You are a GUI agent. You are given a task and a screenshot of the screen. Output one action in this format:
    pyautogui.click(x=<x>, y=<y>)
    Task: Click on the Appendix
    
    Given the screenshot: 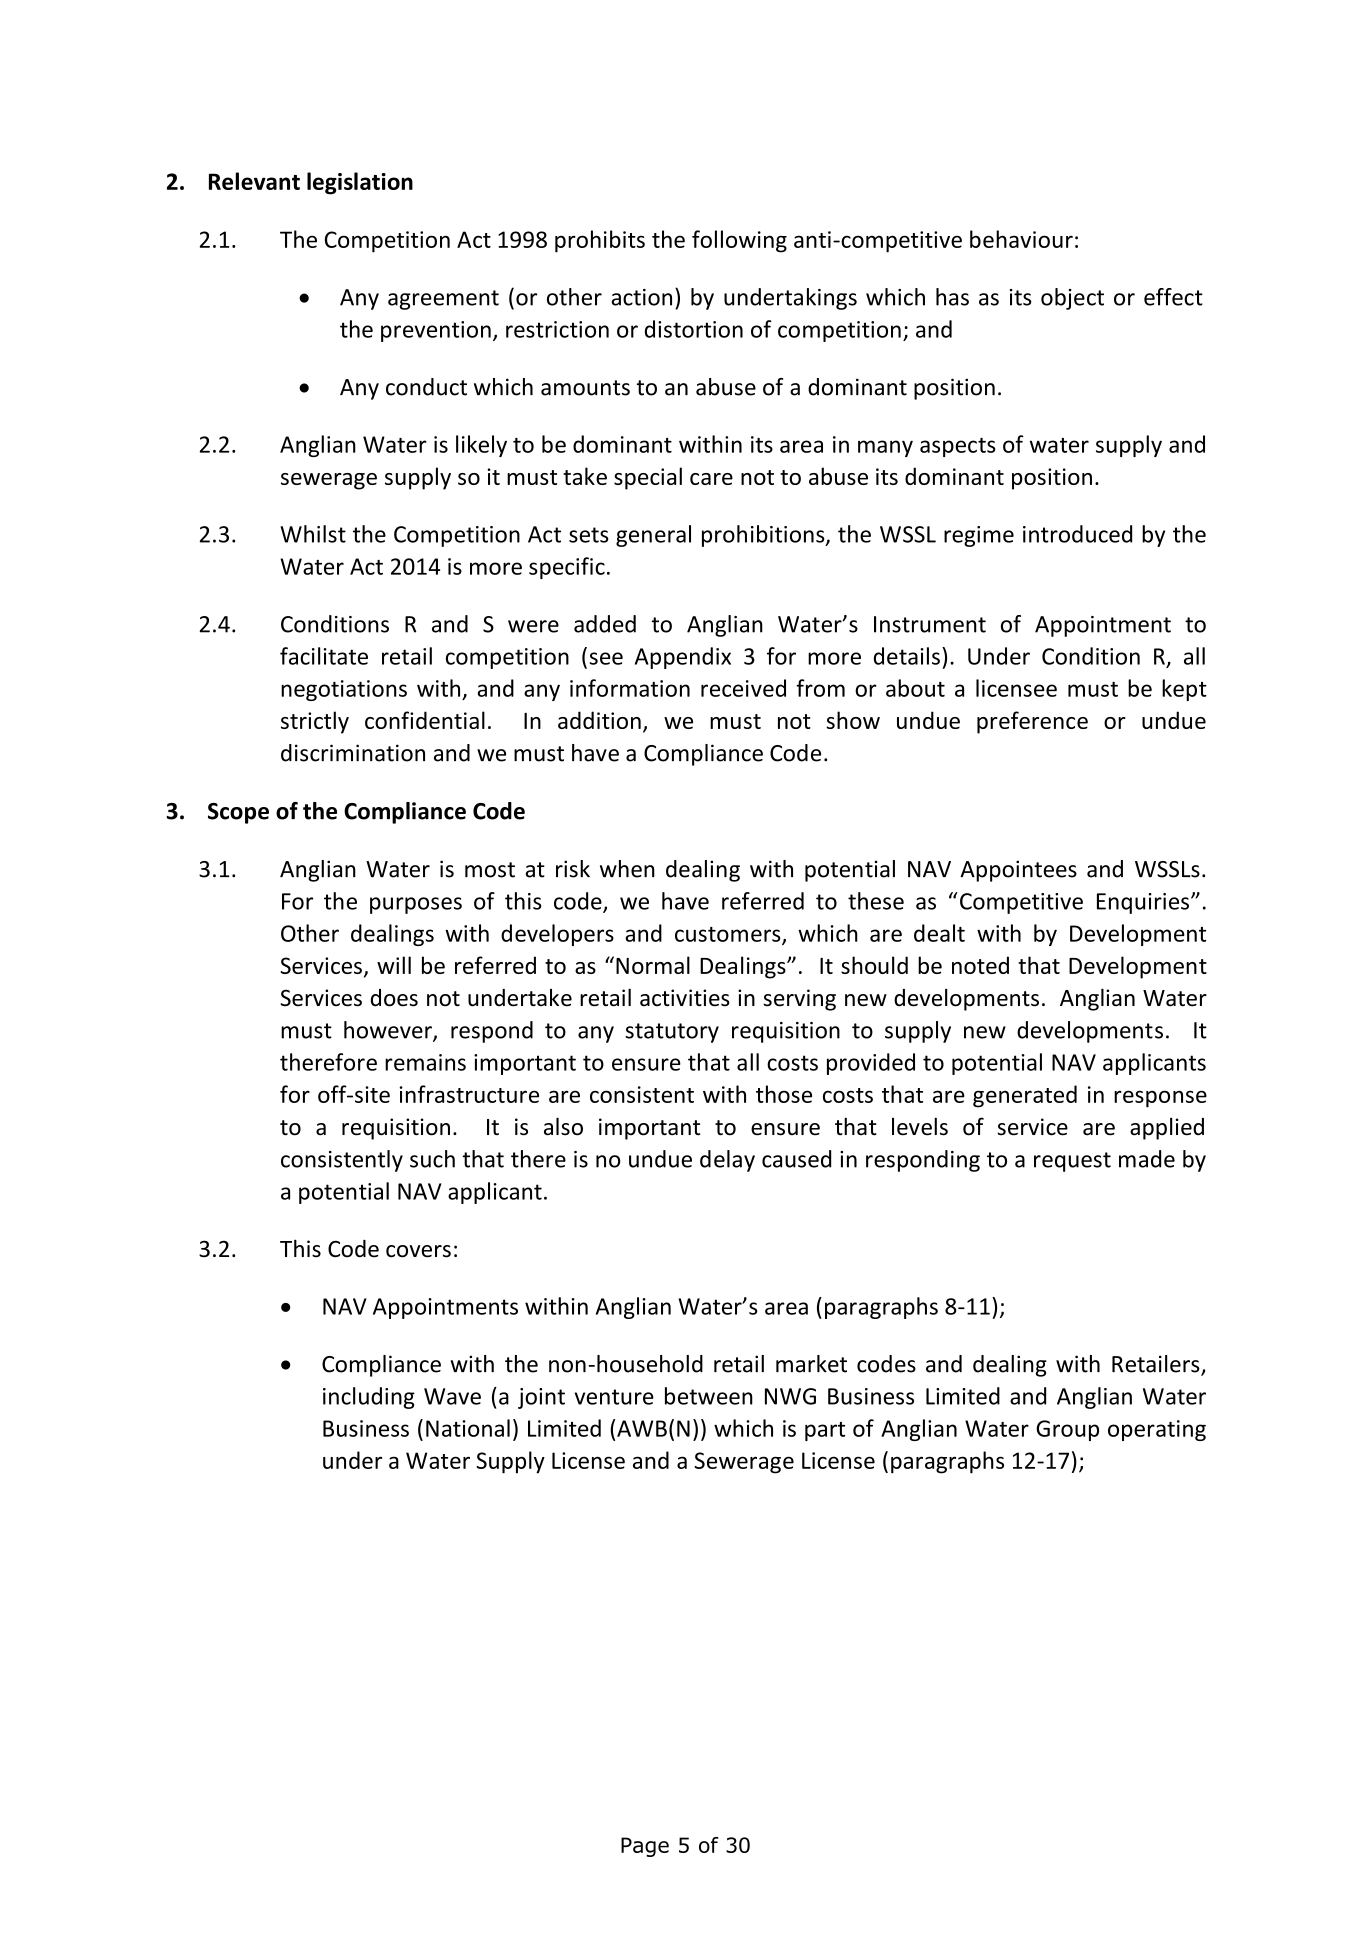 What is the action you would take?
    pyautogui.click(x=683, y=658)
